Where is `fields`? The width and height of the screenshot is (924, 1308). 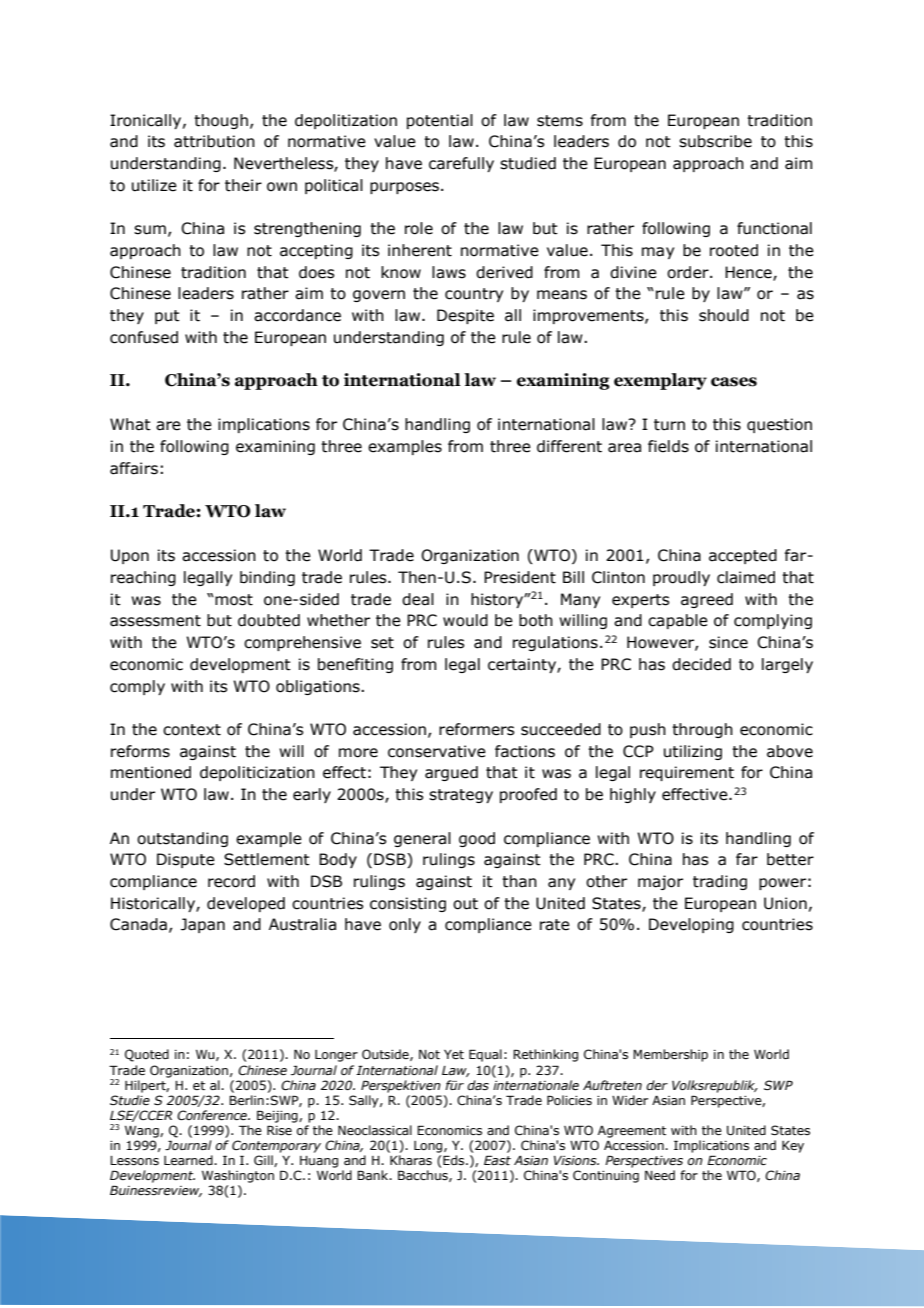
fields is located at coordinates (668, 446).
